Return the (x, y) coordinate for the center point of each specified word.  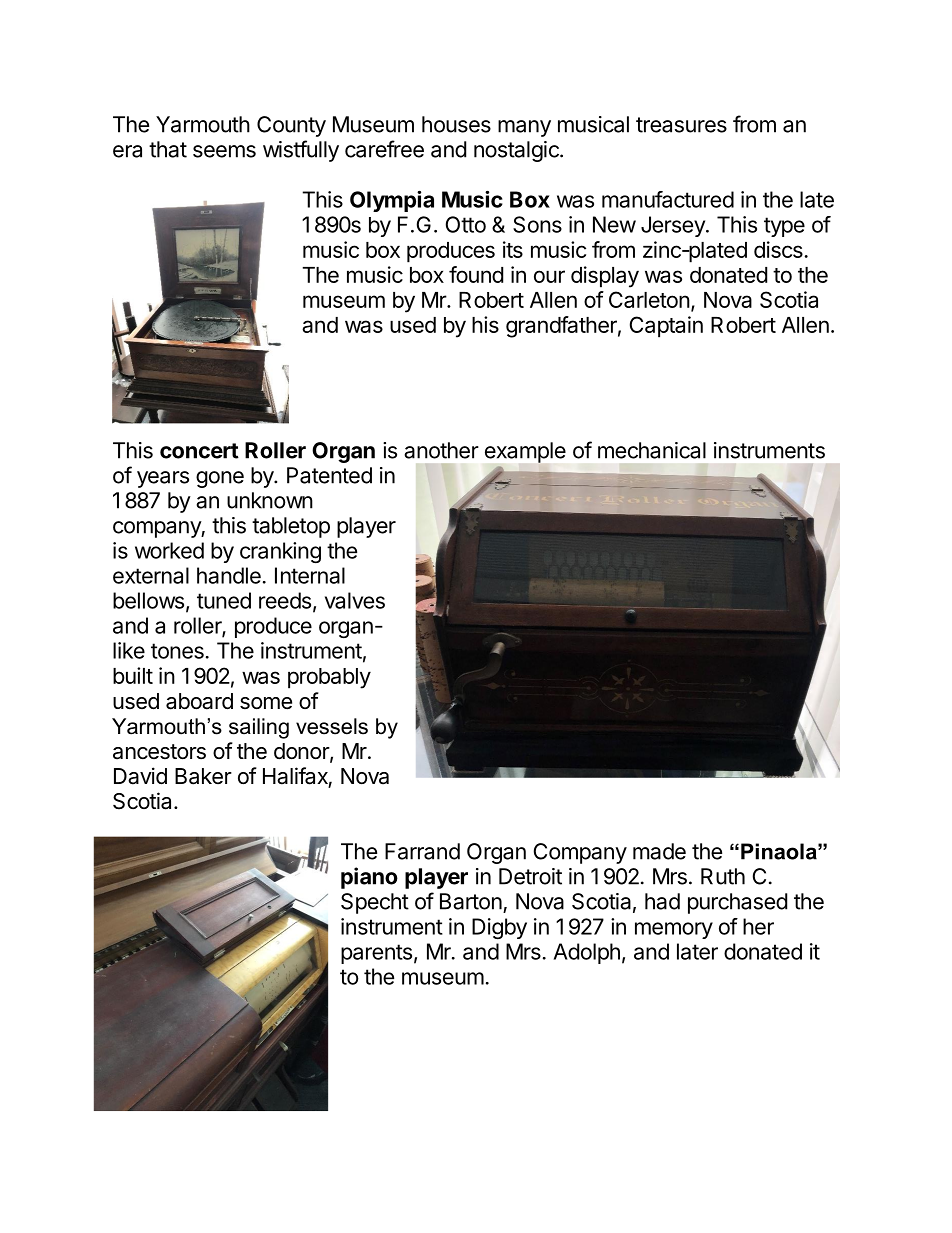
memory (674, 930)
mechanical (652, 450)
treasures (681, 125)
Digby (499, 928)
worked (169, 550)
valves (355, 600)
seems (224, 151)
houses (456, 124)
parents (376, 954)
